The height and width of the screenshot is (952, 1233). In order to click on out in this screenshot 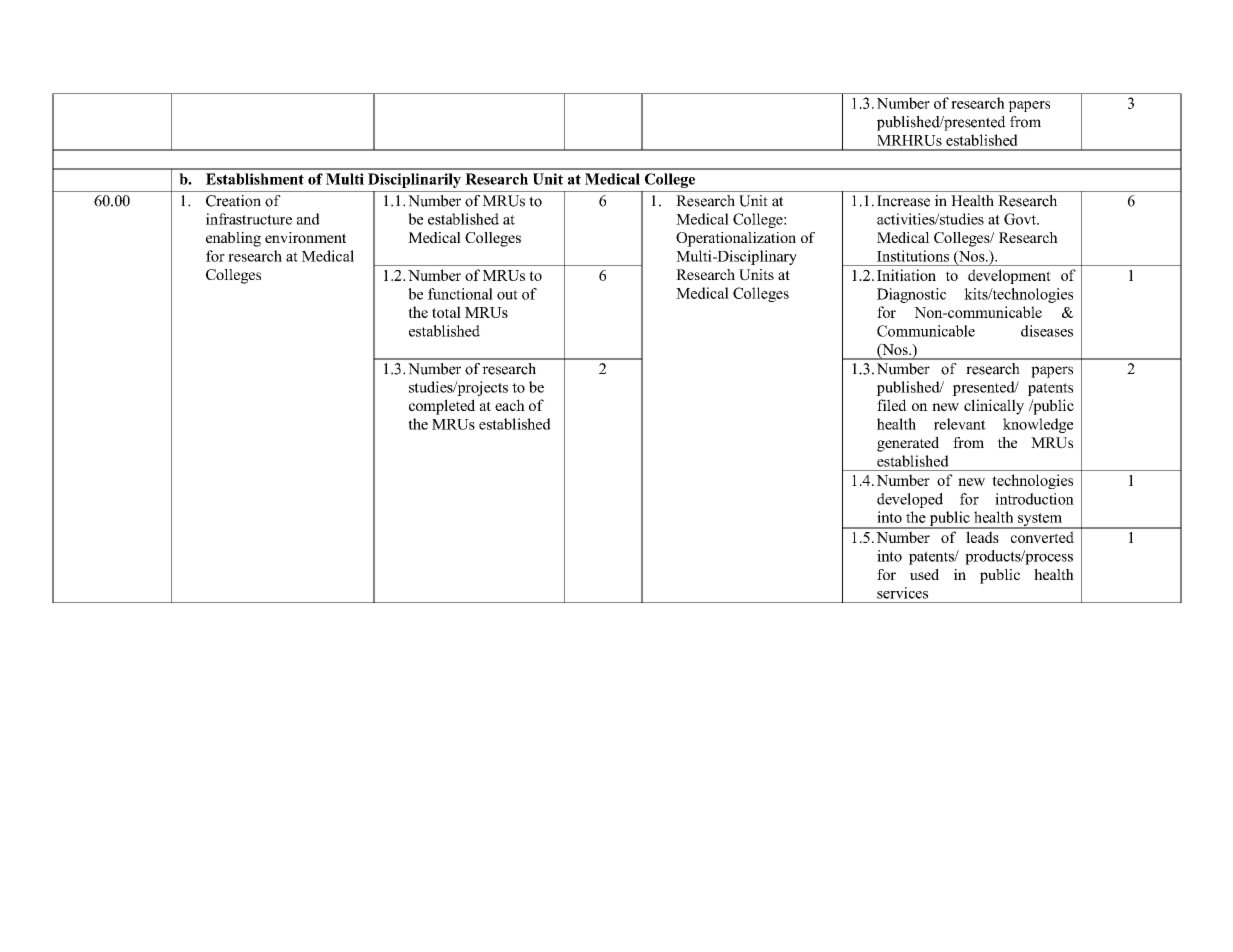, I will do `click(507, 295)`.
